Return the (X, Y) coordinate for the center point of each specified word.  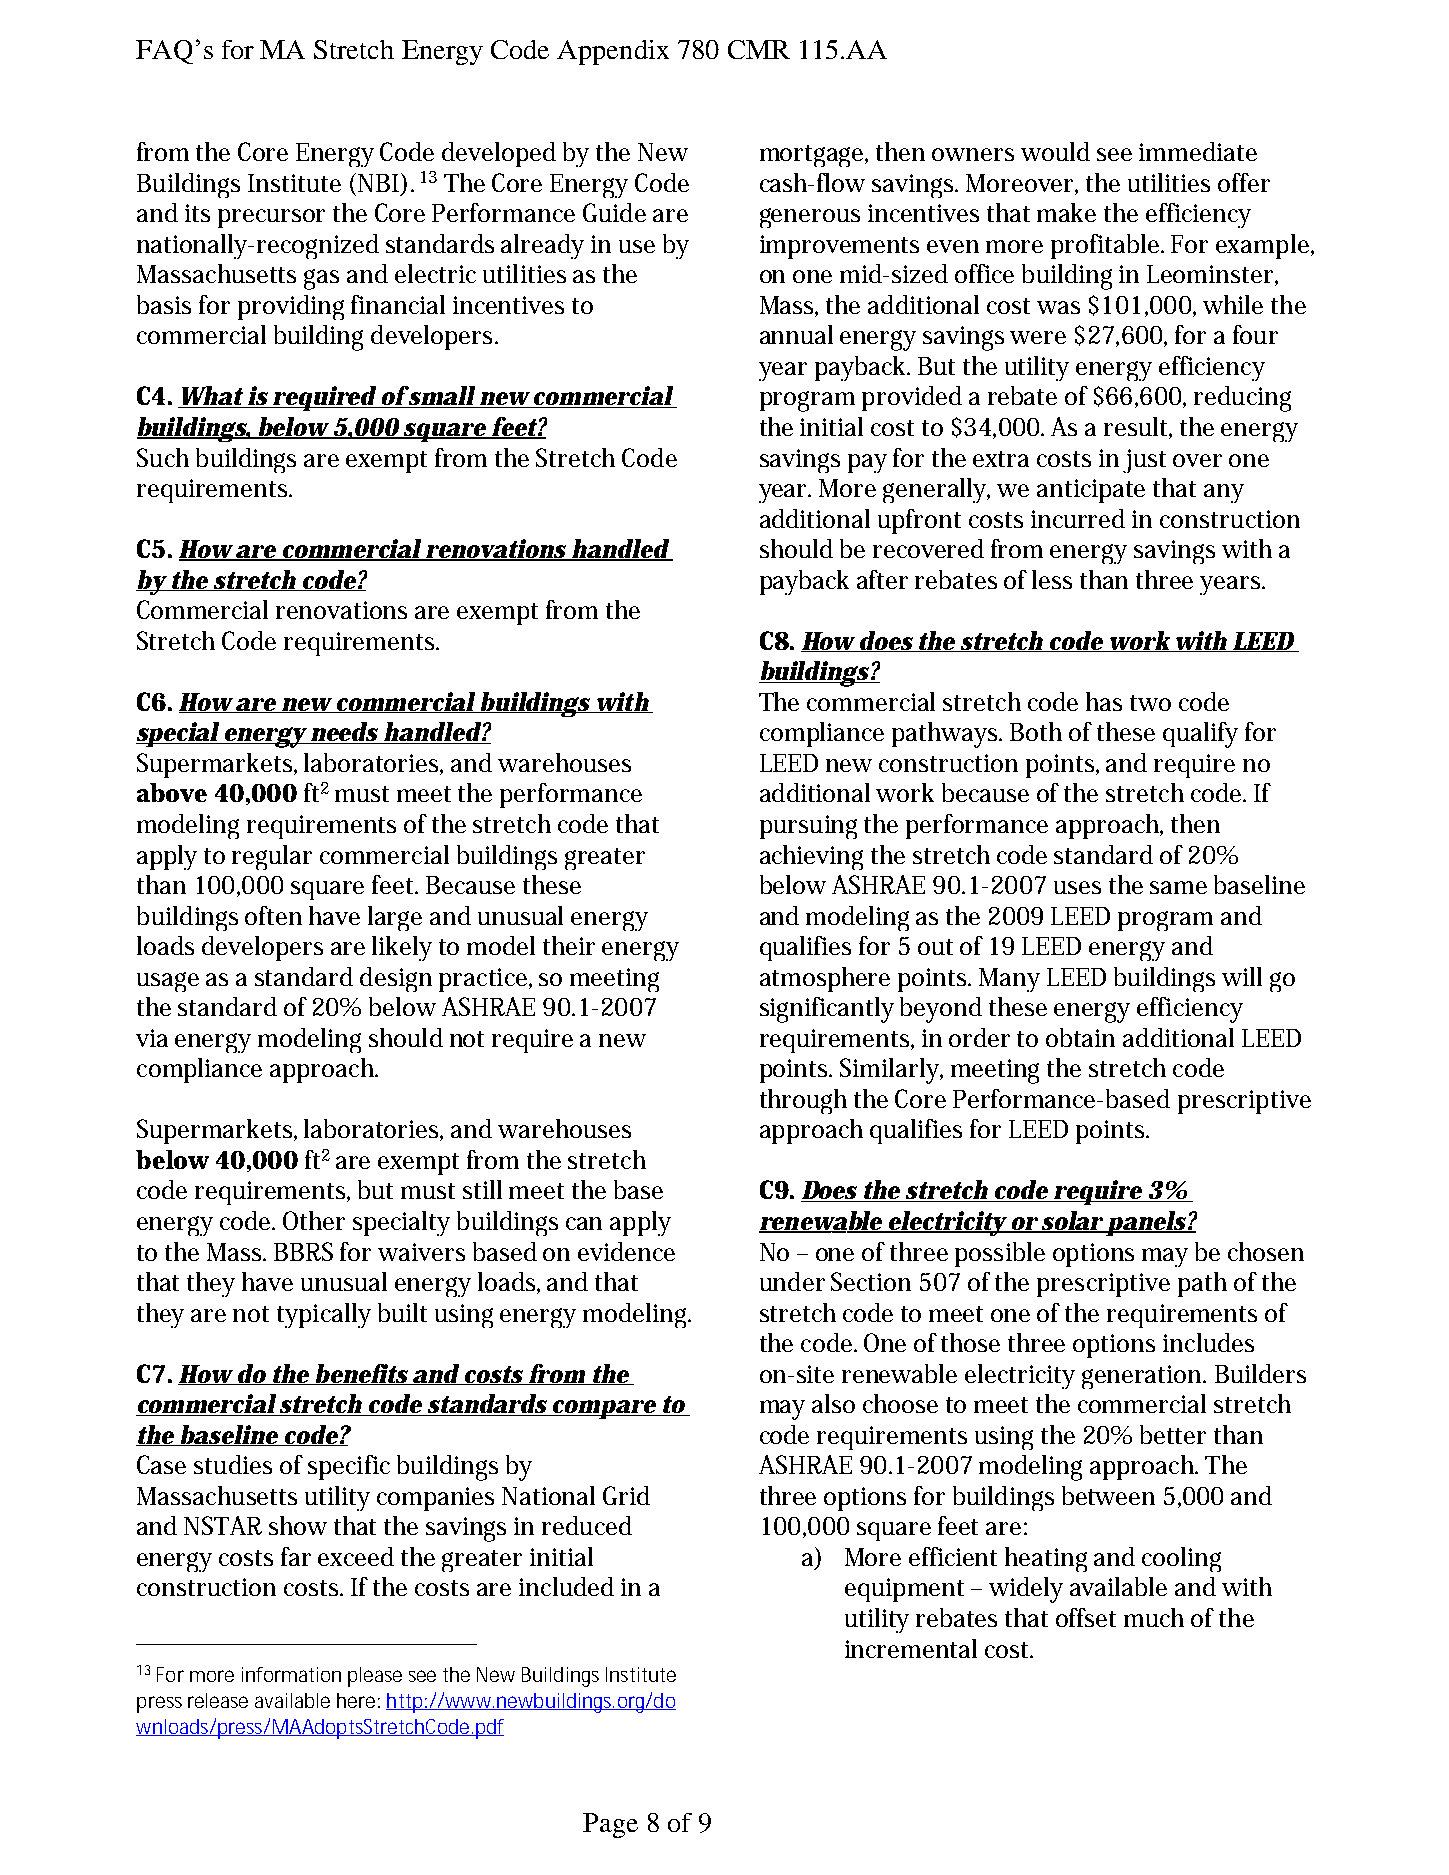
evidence (626, 1251)
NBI (378, 183)
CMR (759, 49)
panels (1146, 1223)
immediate (1198, 151)
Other (314, 1220)
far (296, 1556)
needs (343, 733)
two (1150, 703)
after (882, 579)
